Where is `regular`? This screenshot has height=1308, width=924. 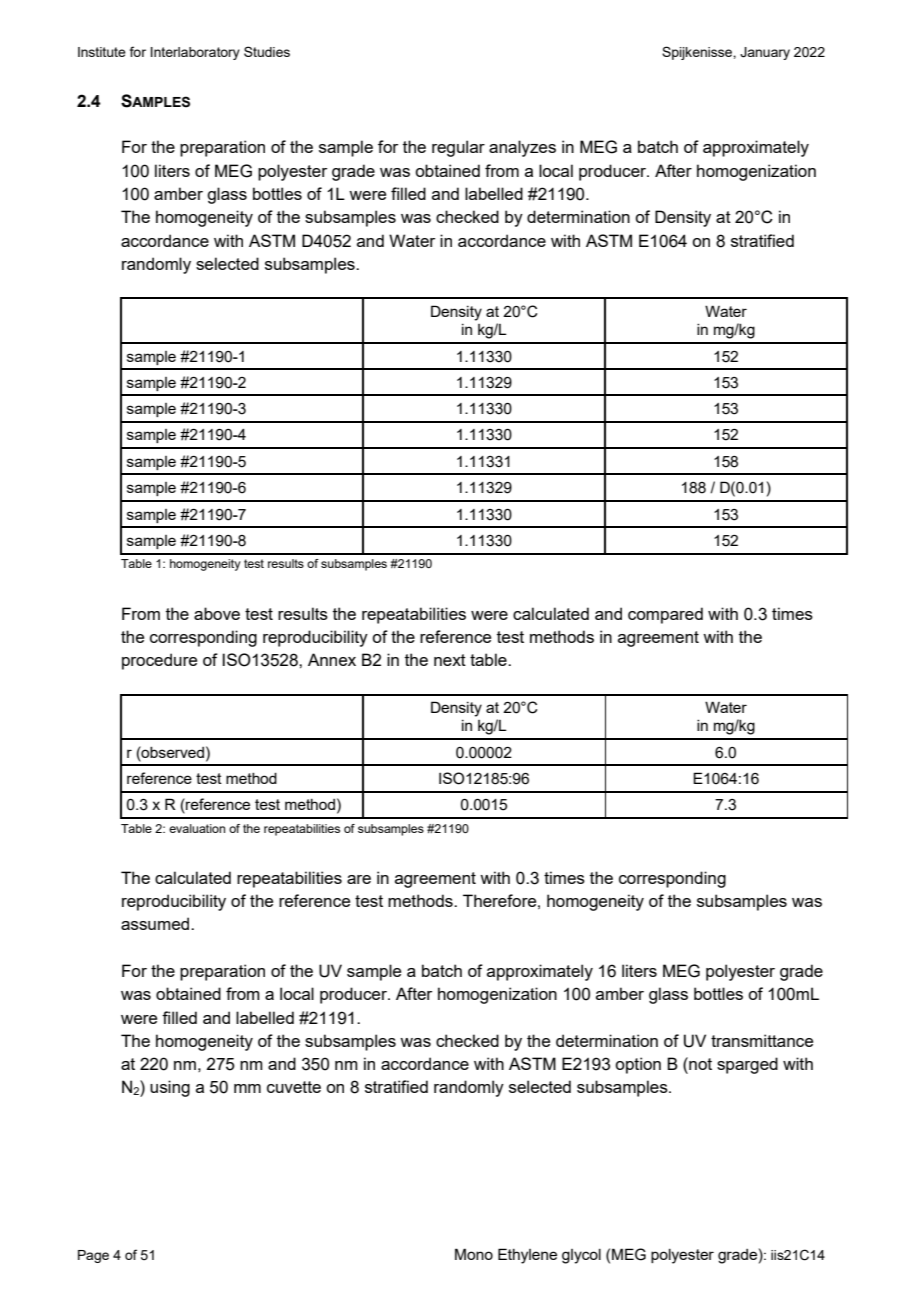
regular is located at coordinates (458, 148).
